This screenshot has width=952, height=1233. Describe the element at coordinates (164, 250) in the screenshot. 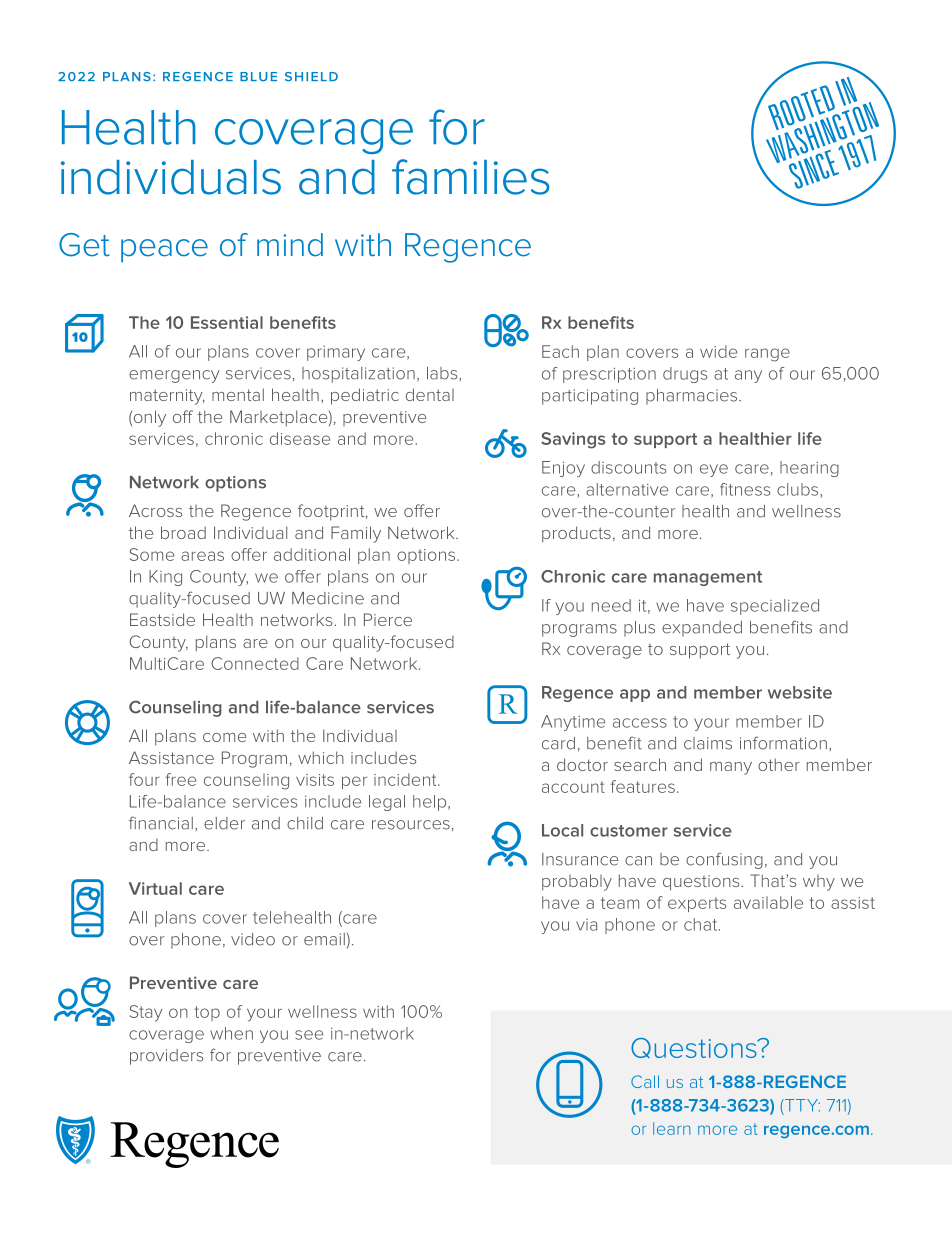

I see `peace` at that location.
